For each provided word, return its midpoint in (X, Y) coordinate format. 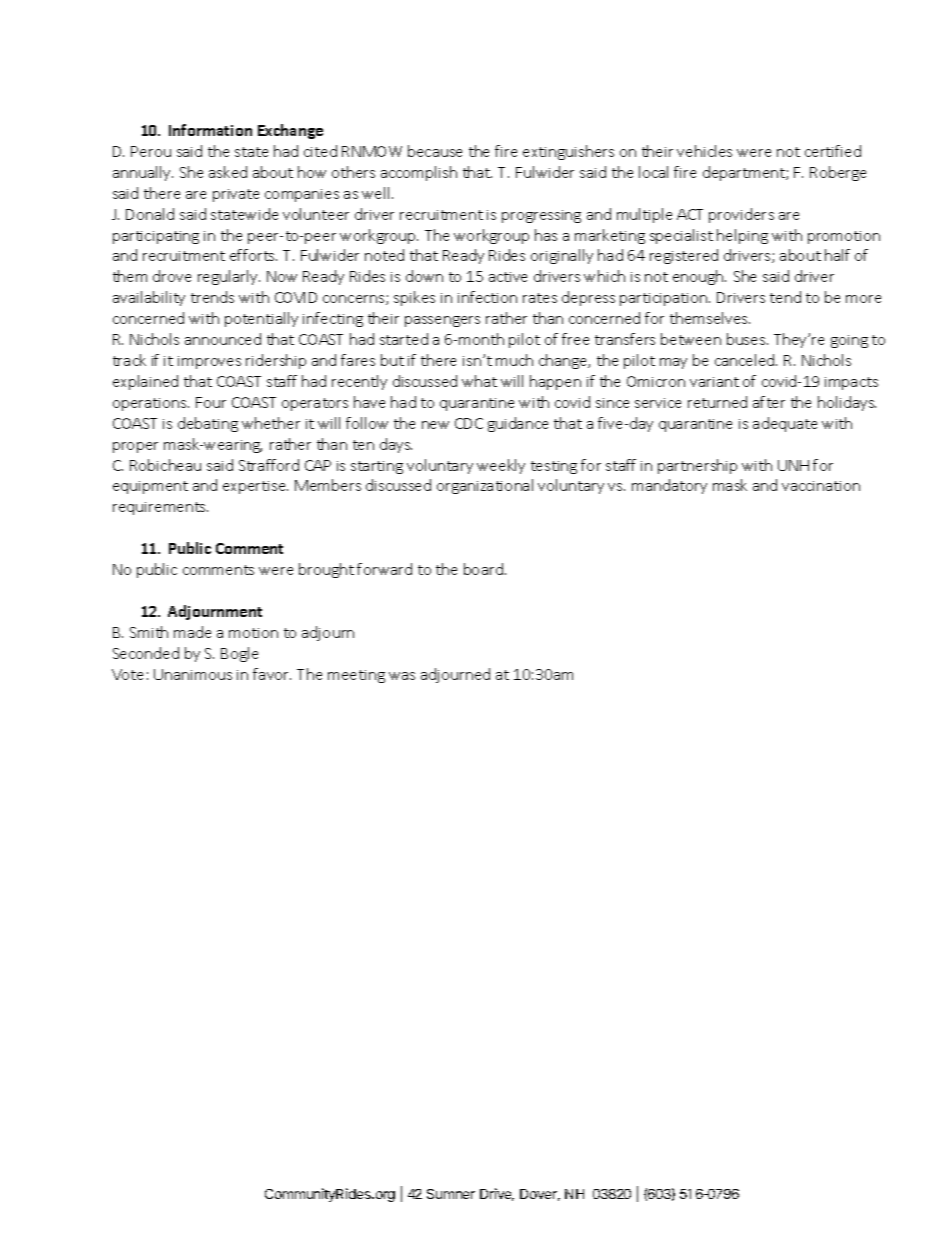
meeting (356, 676)
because (435, 151)
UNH (793, 465)
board (483, 569)
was (402, 676)
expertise (255, 487)
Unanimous (193, 674)
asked (228, 172)
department (745, 173)
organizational (485, 486)
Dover (540, 1195)
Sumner (451, 1194)
